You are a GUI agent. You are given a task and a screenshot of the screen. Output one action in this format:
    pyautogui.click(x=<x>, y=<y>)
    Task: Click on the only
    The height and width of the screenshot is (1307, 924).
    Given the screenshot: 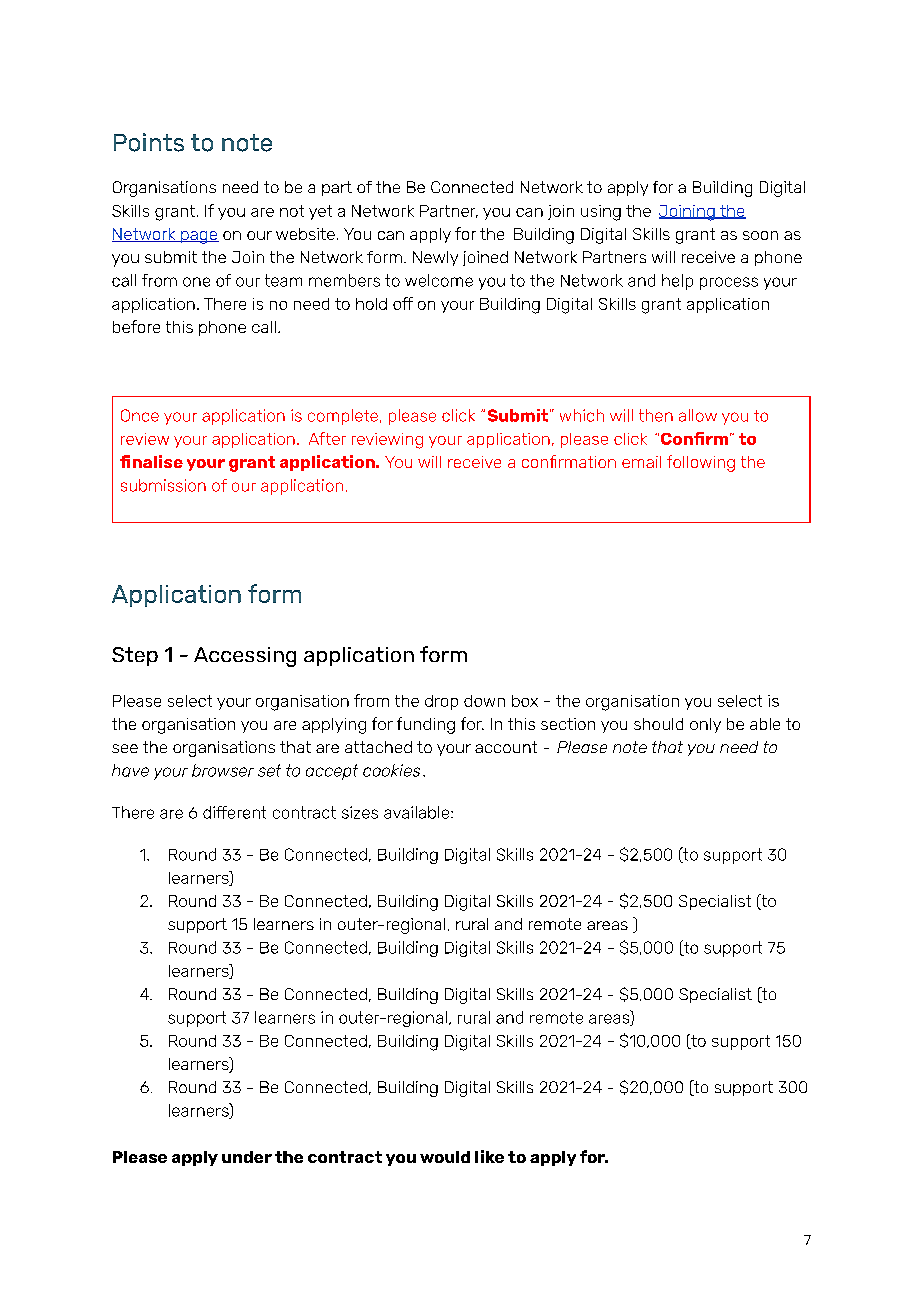 What is the action you would take?
    pyautogui.click(x=705, y=725)
